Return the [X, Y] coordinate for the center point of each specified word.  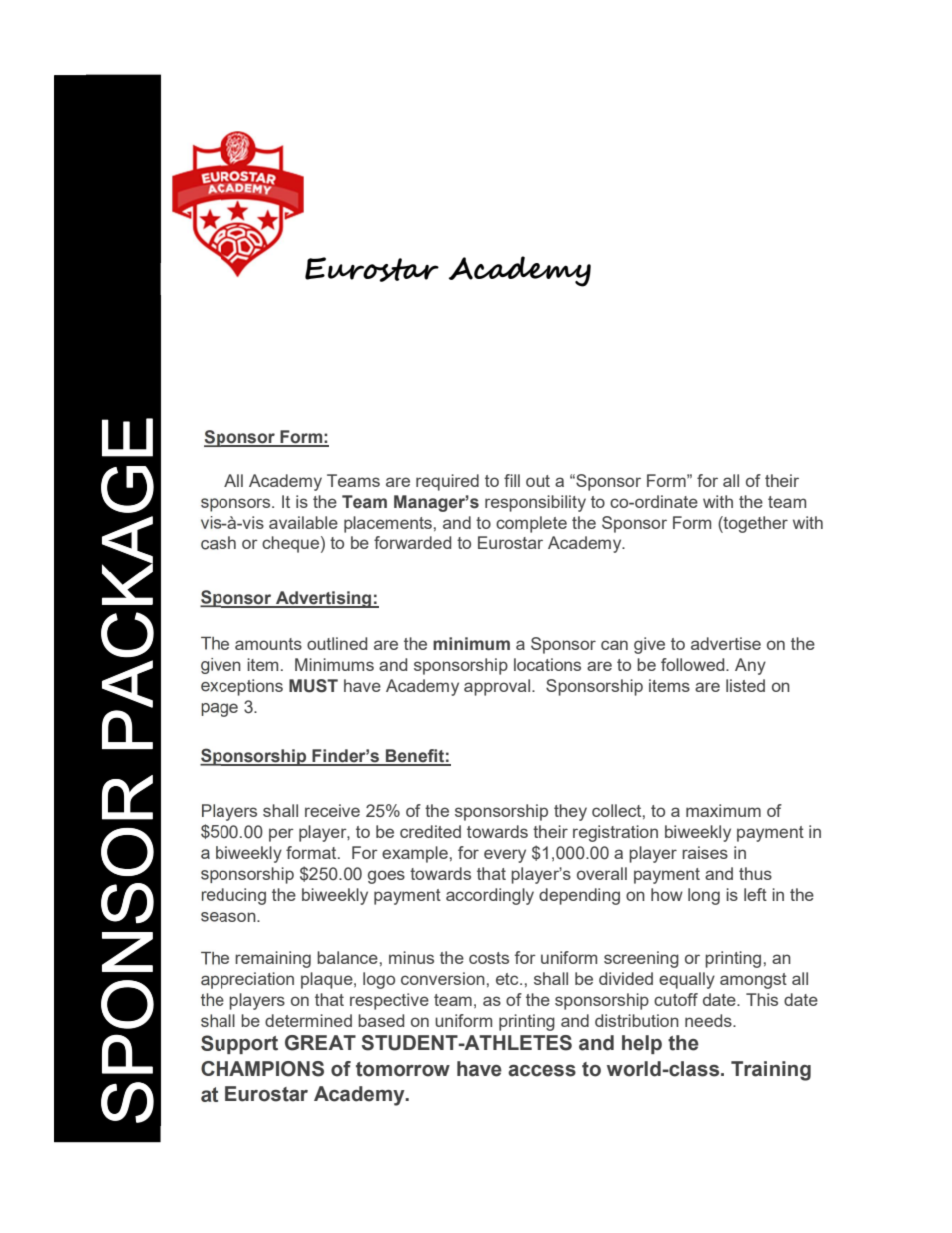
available [303, 522]
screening [641, 959]
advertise [726, 643]
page [219, 710]
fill [512, 480]
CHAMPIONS [262, 1069]
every [505, 856]
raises [705, 852]
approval [498, 687]
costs [489, 958]
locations [547, 664]
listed [745, 685]
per [281, 835]
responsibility [535, 503]
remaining [273, 959]
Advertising [324, 599]
